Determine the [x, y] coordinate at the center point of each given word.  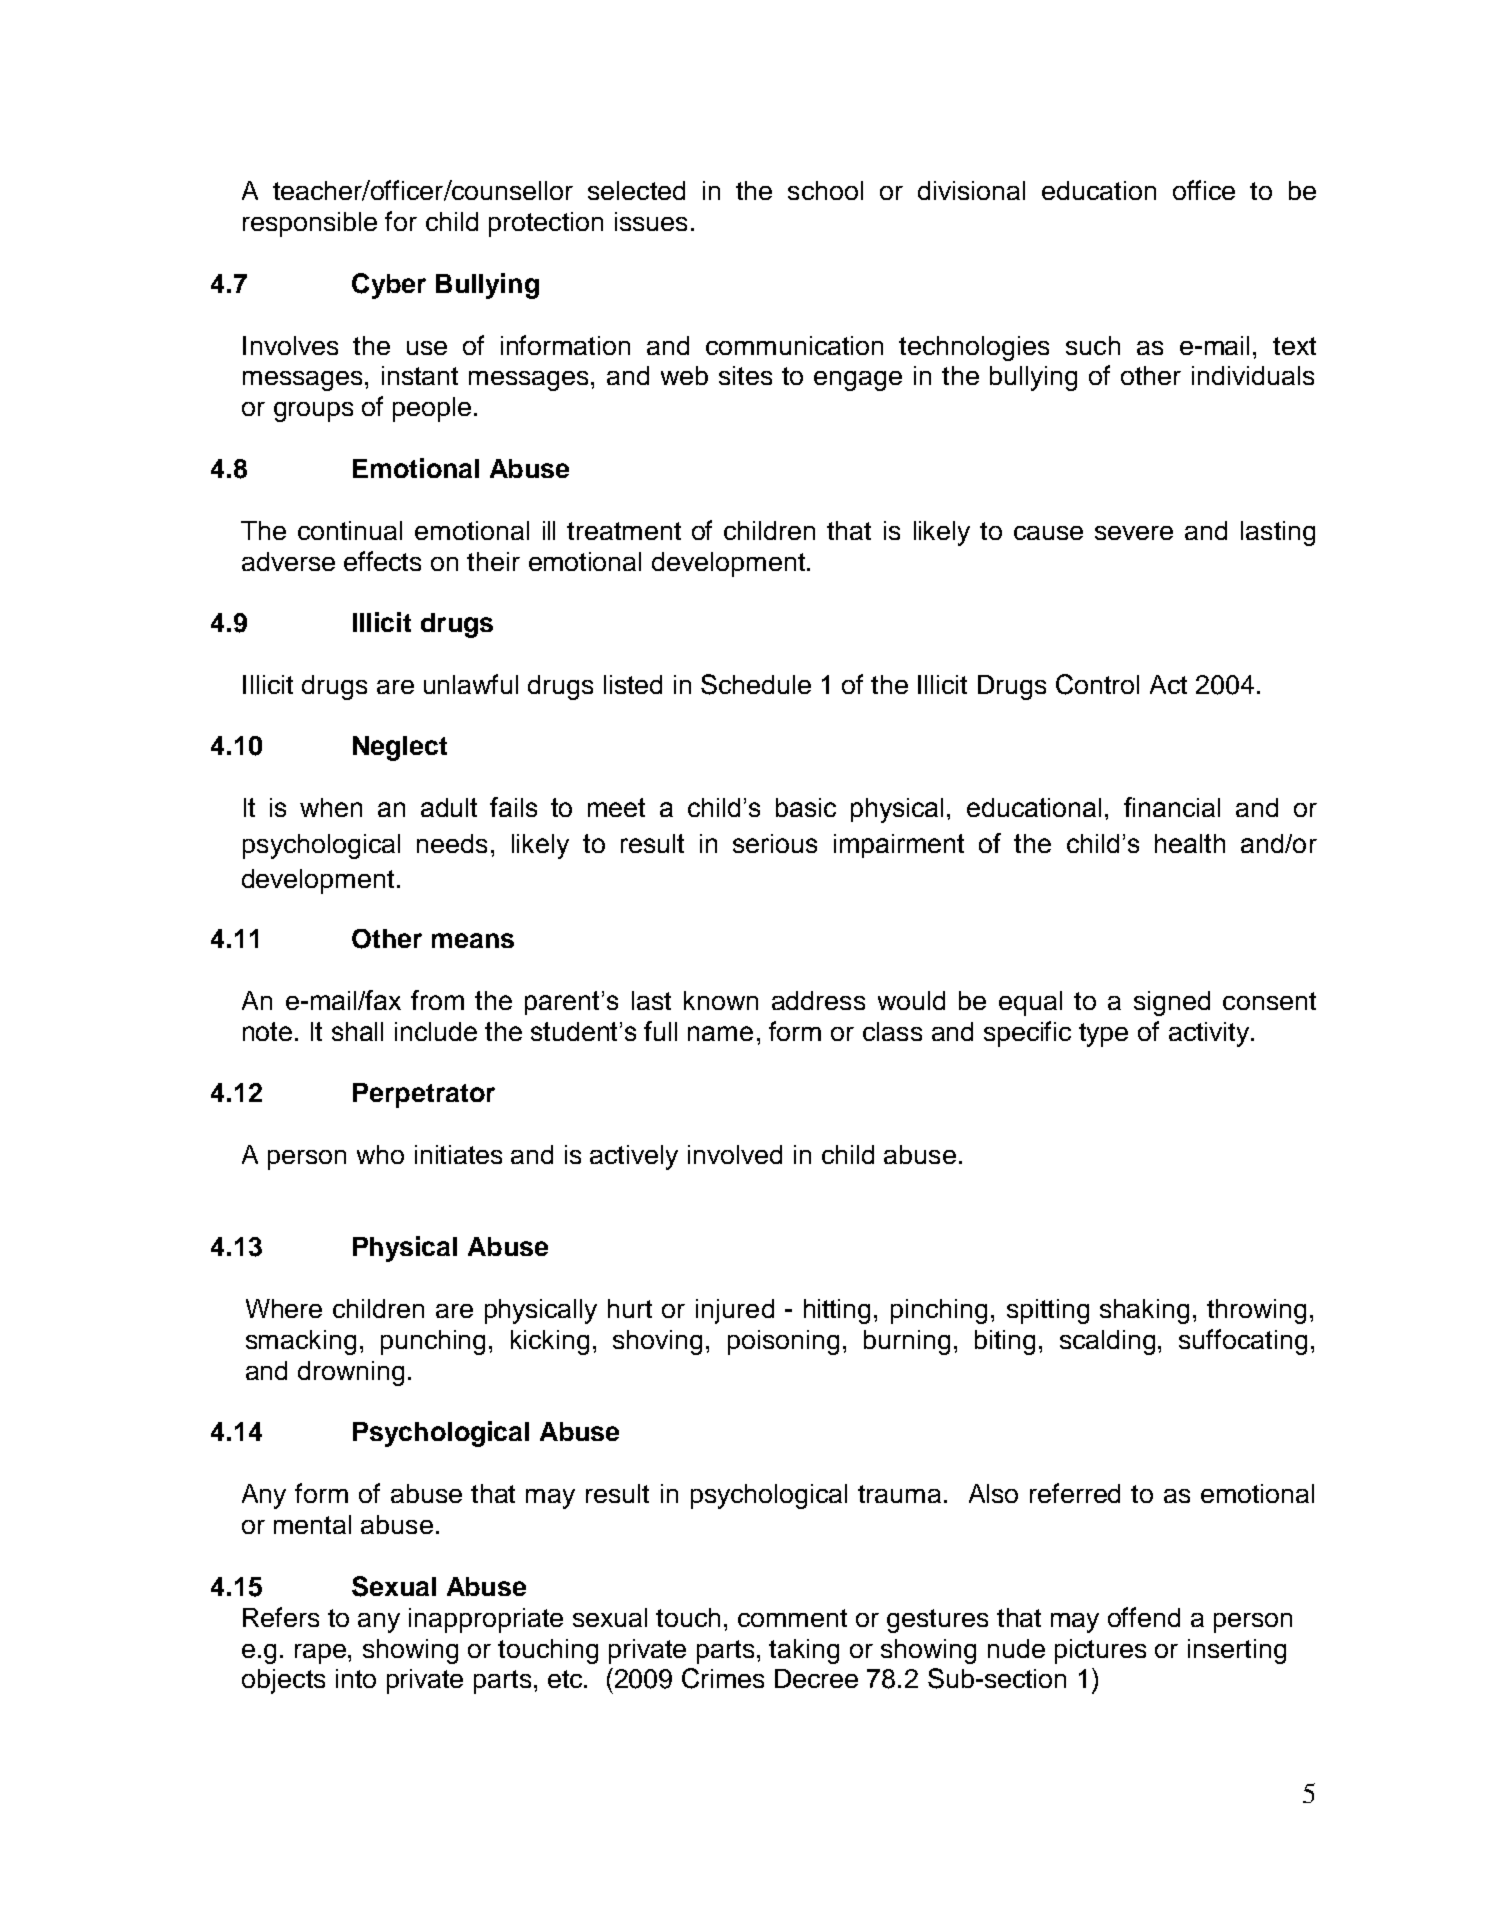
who [380, 1154]
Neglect [400, 748]
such [1093, 345]
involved [735, 1154]
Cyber [389, 286]
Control [1097, 684]
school [825, 190]
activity [1210, 1034]
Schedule [756, 684]
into [356, 1678]
